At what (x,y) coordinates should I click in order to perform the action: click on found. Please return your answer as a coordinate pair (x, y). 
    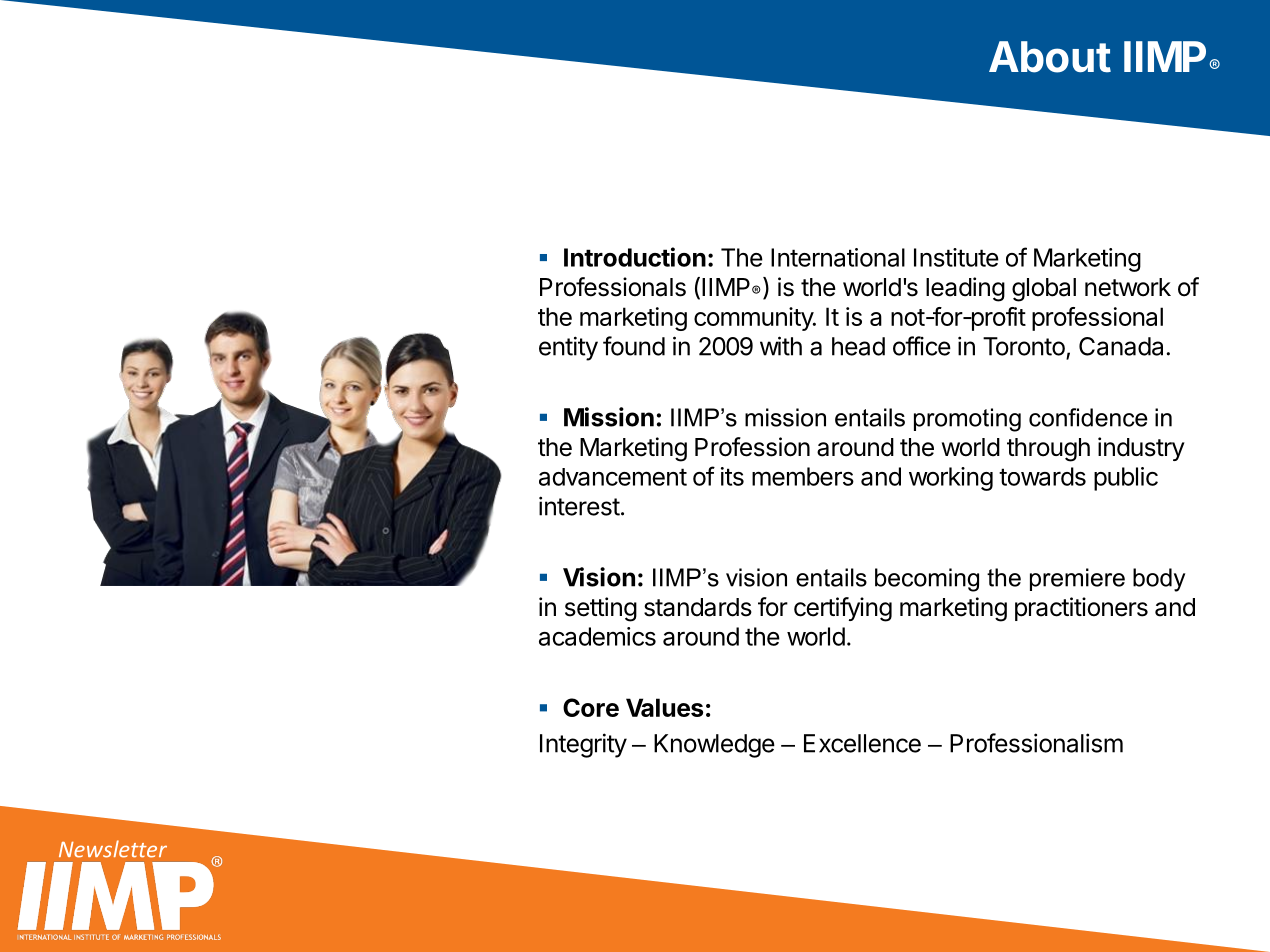
    Looking at the image, I should click on (634, 346).
